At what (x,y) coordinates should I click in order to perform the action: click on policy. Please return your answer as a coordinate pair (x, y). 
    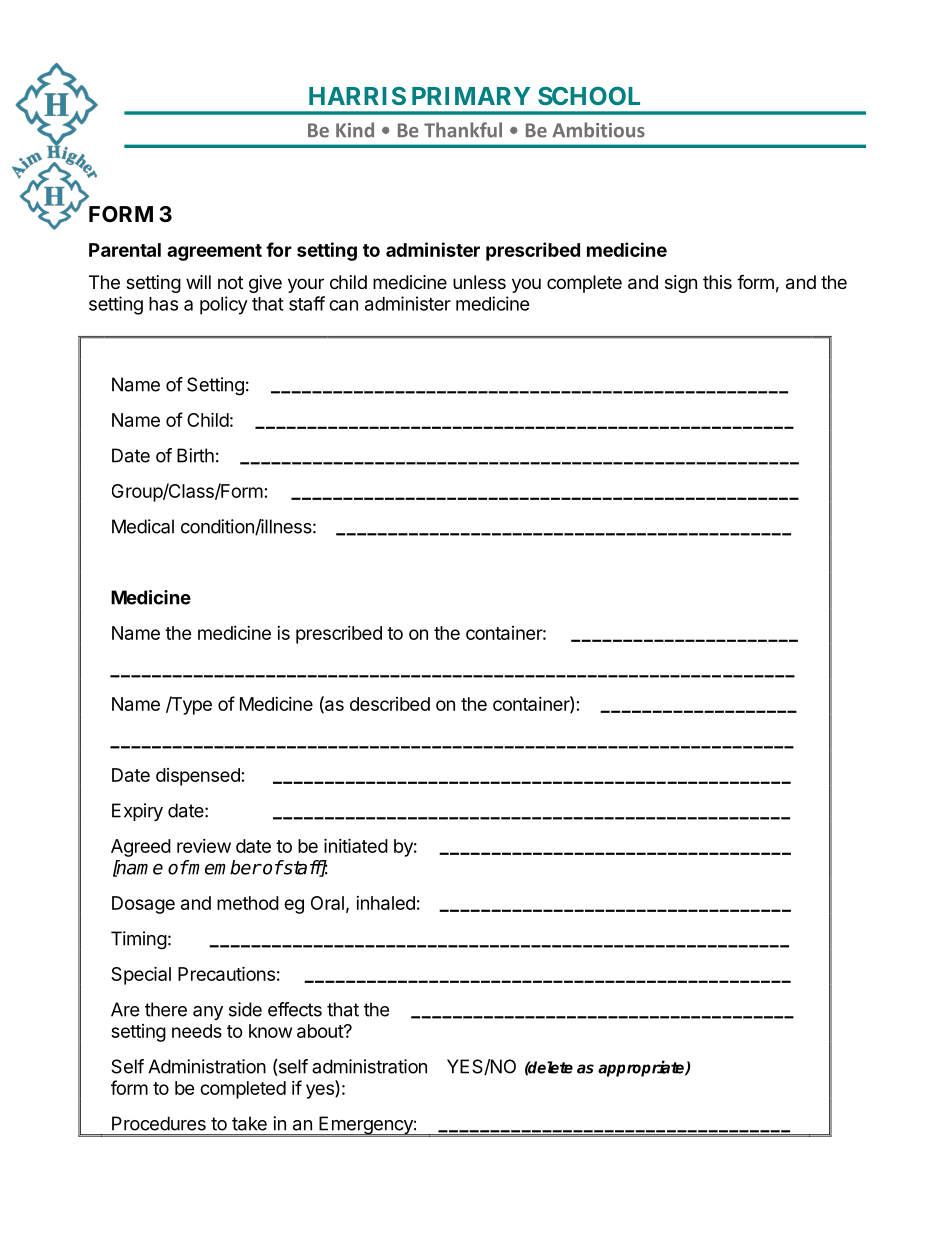
    Looking at the image, I should click on (224, 305).
